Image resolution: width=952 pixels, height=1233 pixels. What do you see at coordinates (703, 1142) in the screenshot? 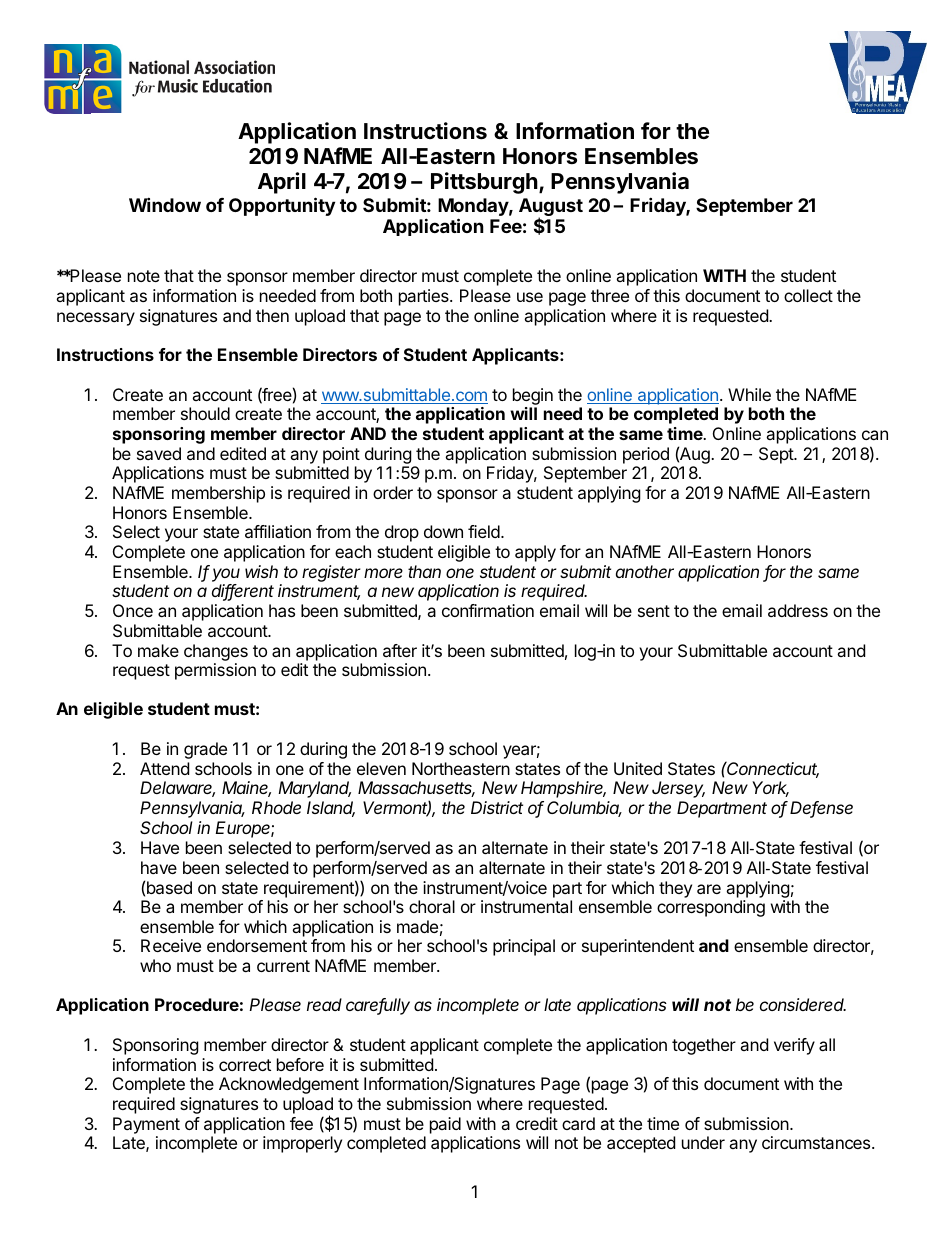
I see `under` at bounding box center [703, 1142].
